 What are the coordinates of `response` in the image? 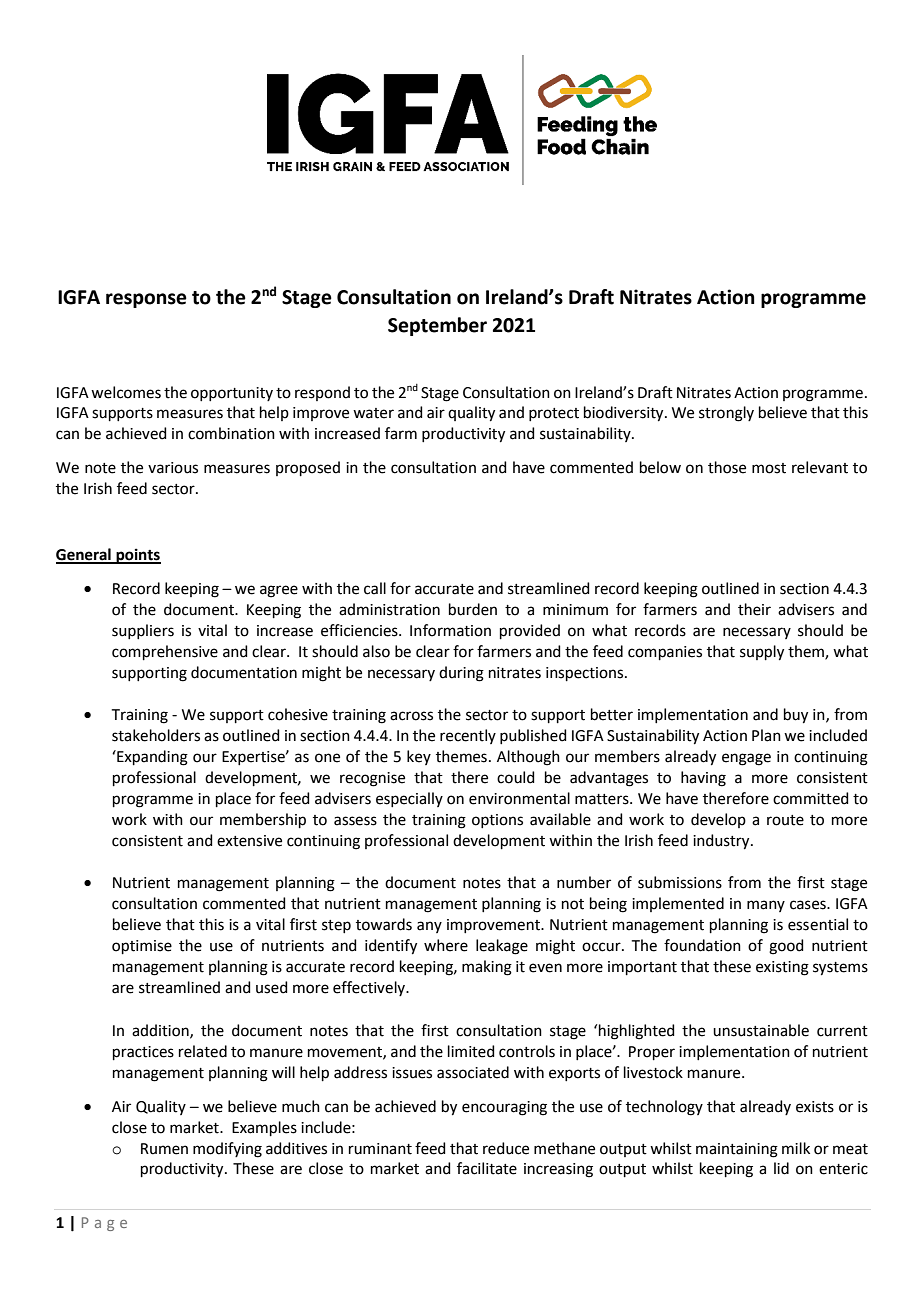 It's located at (146, 300).
